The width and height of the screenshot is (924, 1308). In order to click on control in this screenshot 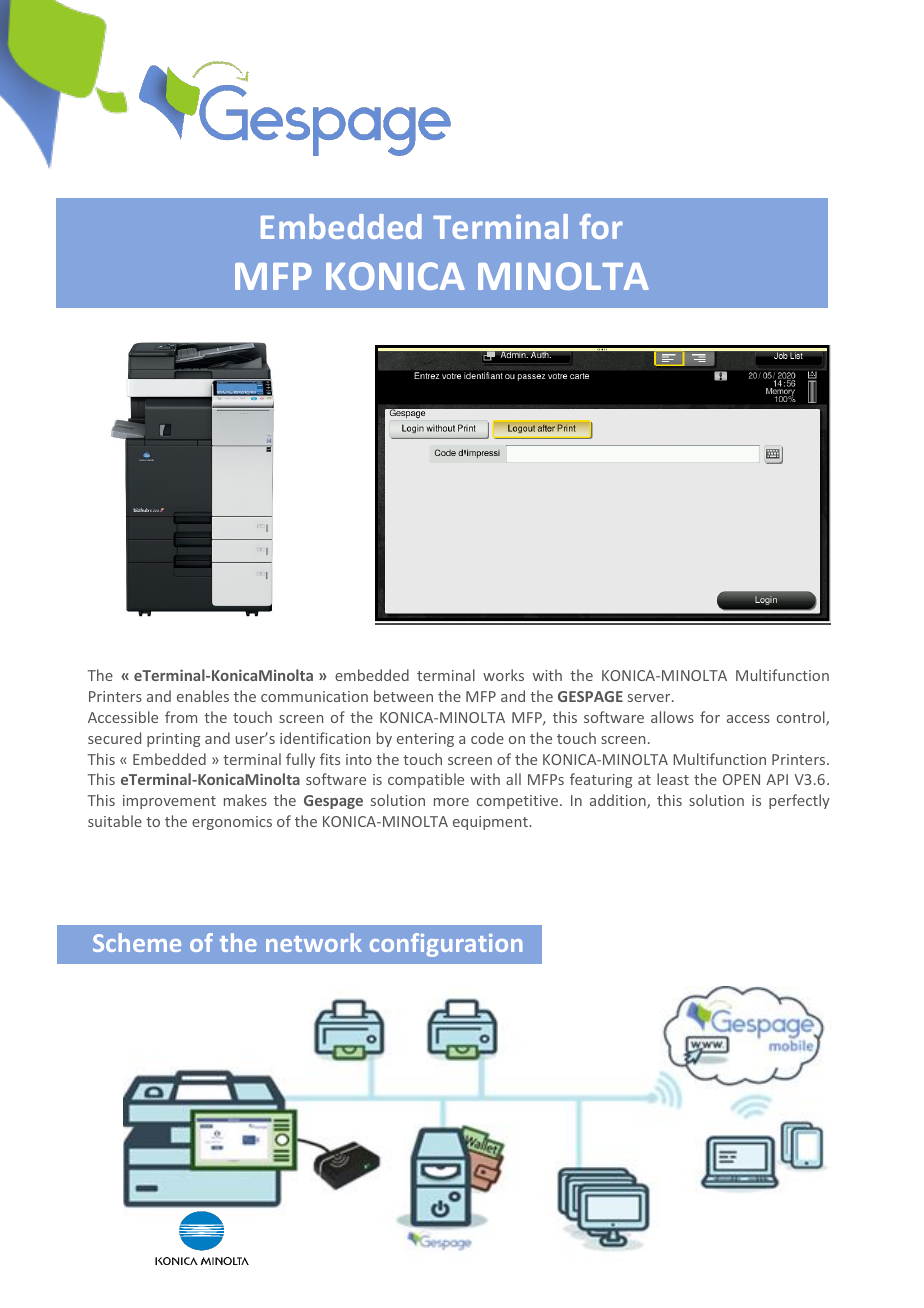, I will do `click(802, 718)`.
